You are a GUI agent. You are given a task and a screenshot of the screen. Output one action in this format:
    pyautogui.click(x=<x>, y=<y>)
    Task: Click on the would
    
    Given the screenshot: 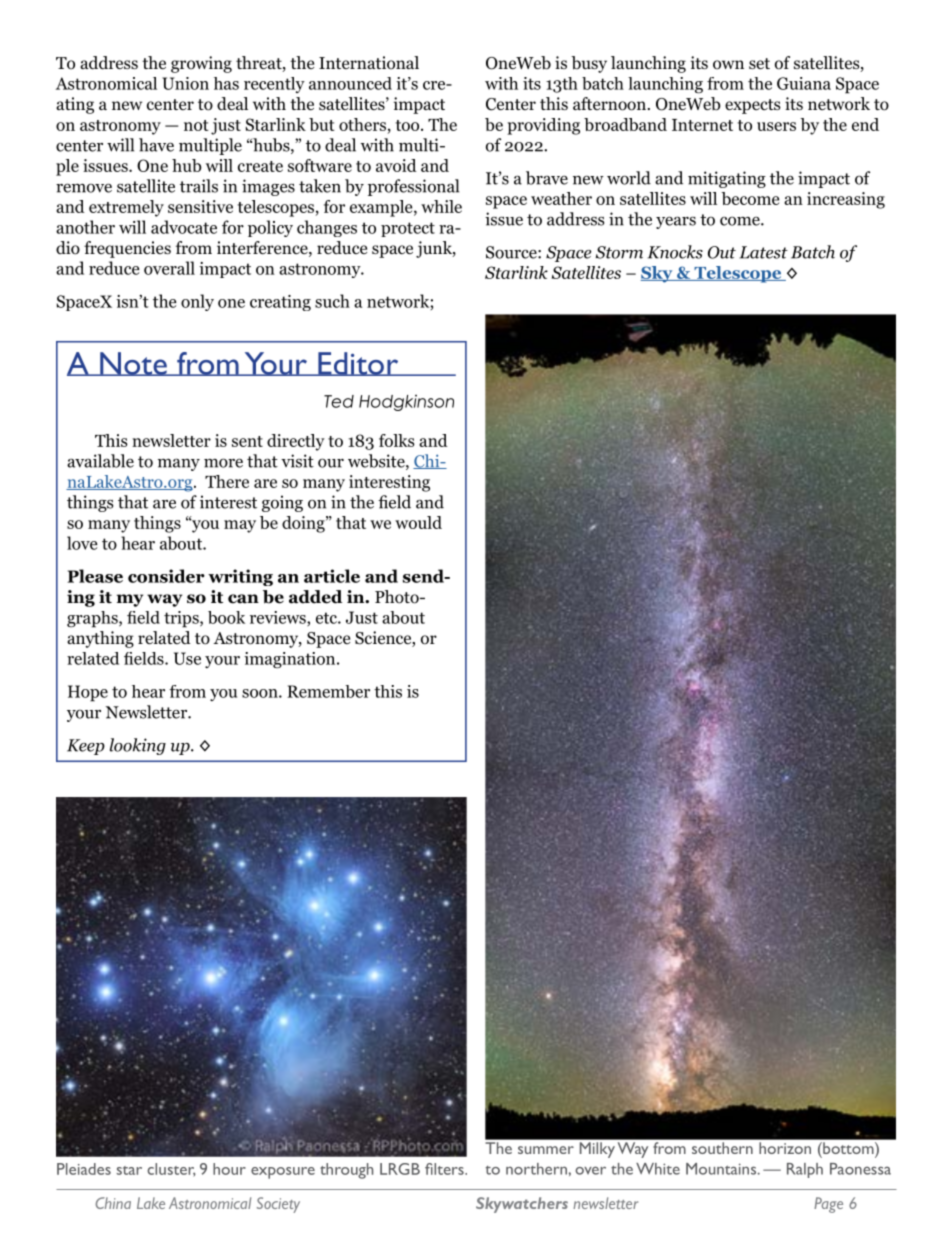 What is the action you would take?
    pyautogui.click(x=418, y=522)
